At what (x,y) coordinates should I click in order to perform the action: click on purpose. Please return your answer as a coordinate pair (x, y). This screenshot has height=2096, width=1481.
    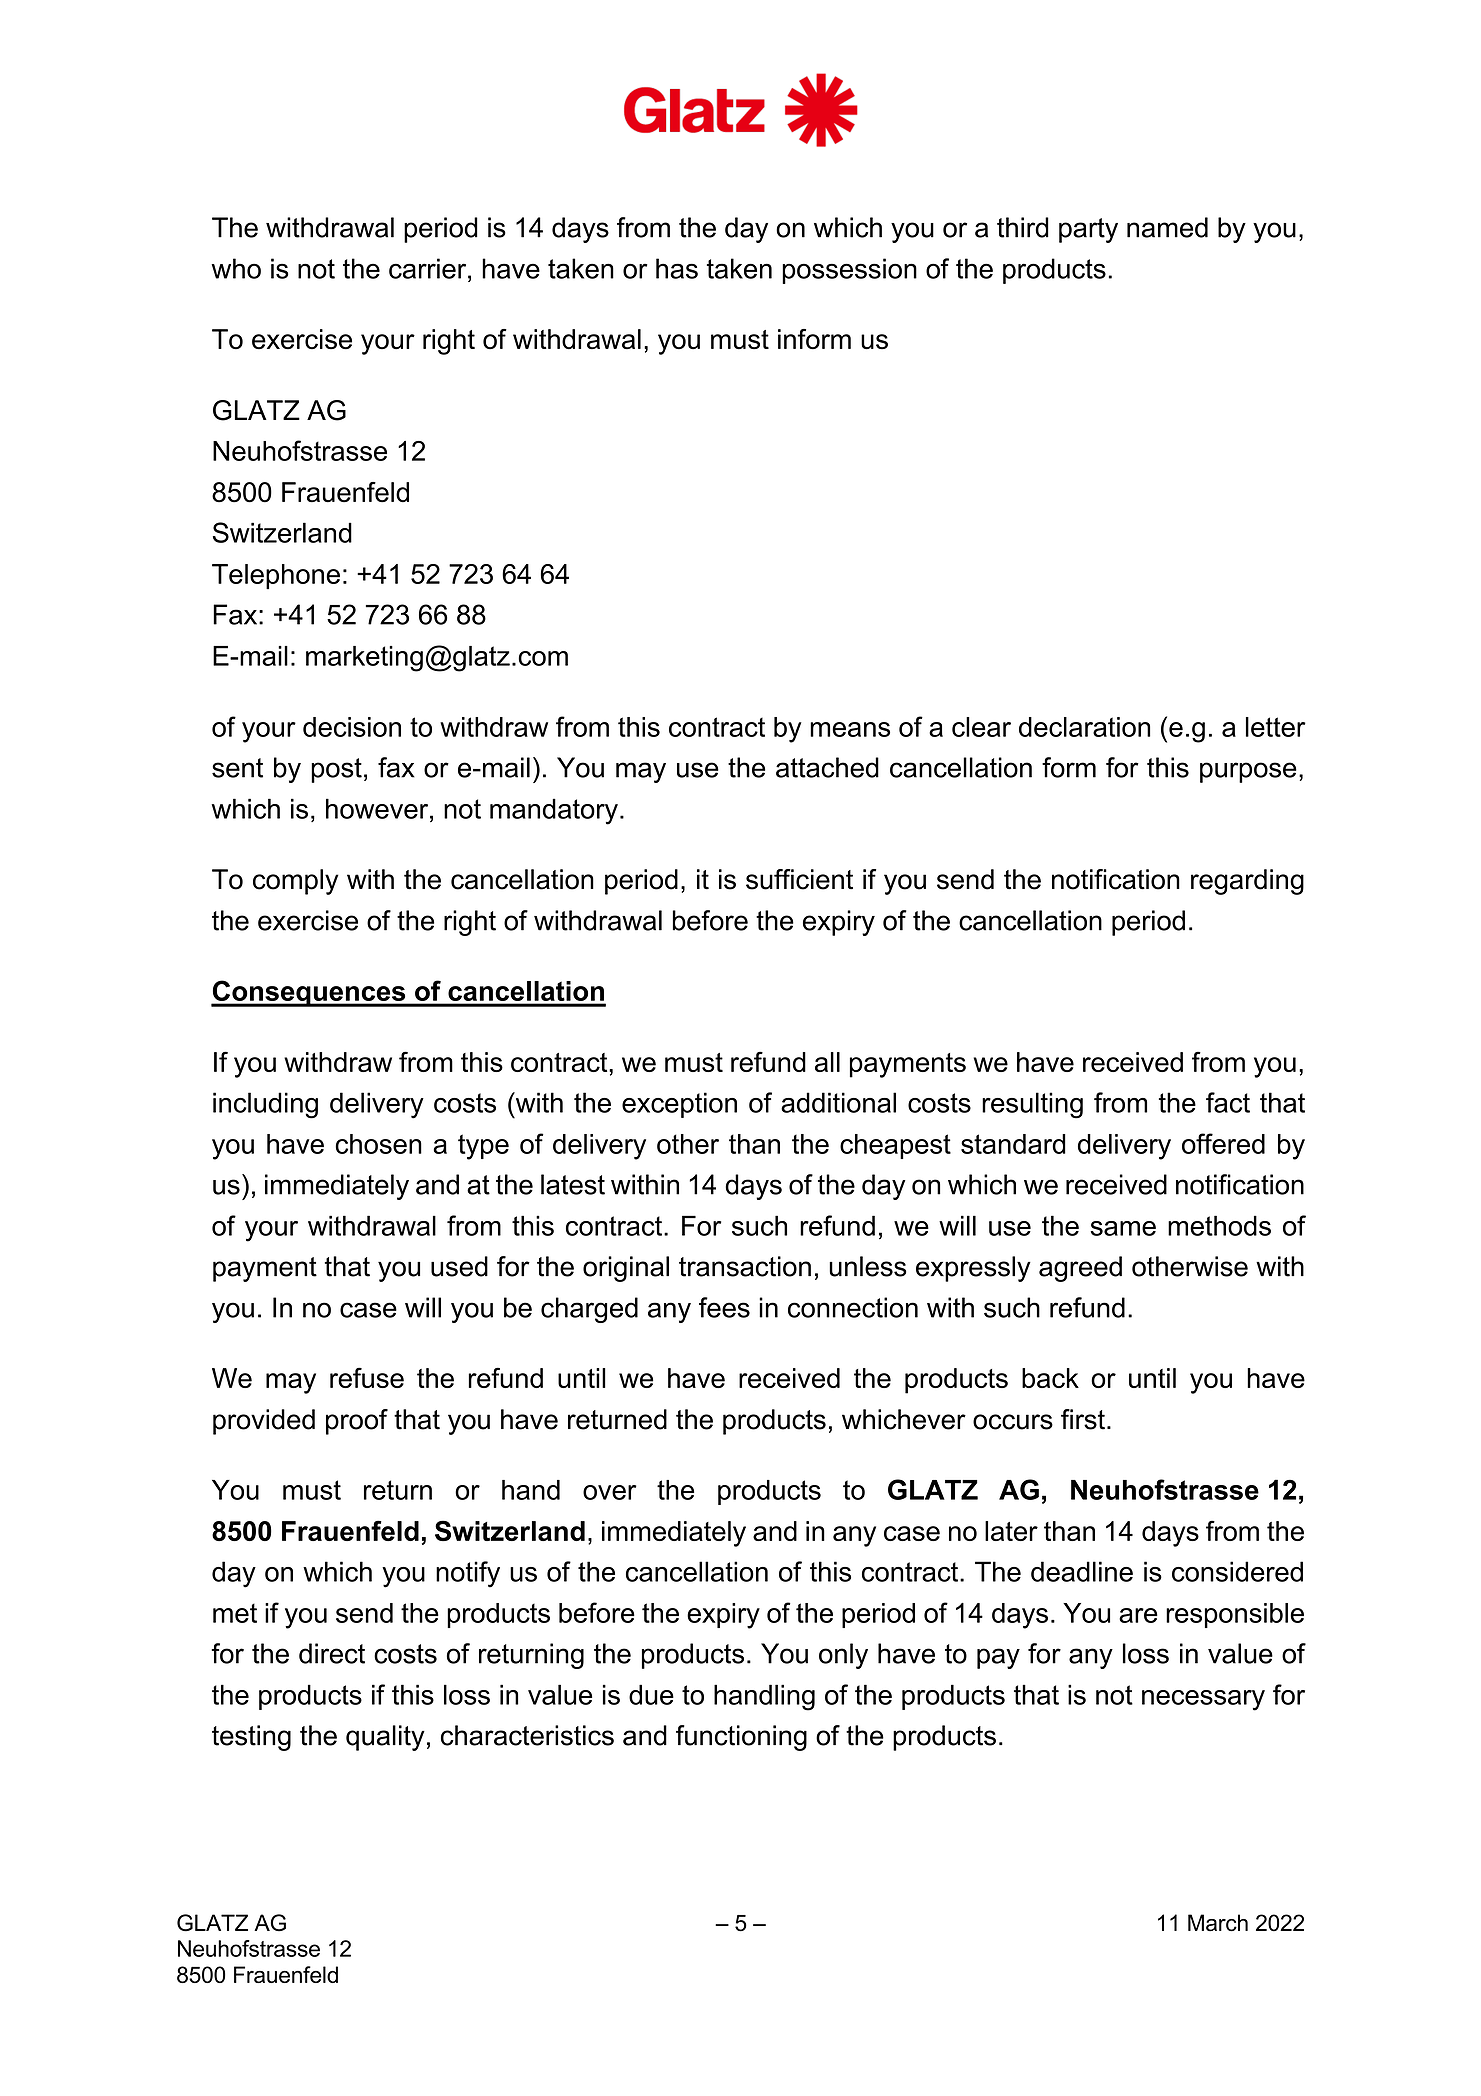
    Looking at the image, I should click on (1248, 772).
